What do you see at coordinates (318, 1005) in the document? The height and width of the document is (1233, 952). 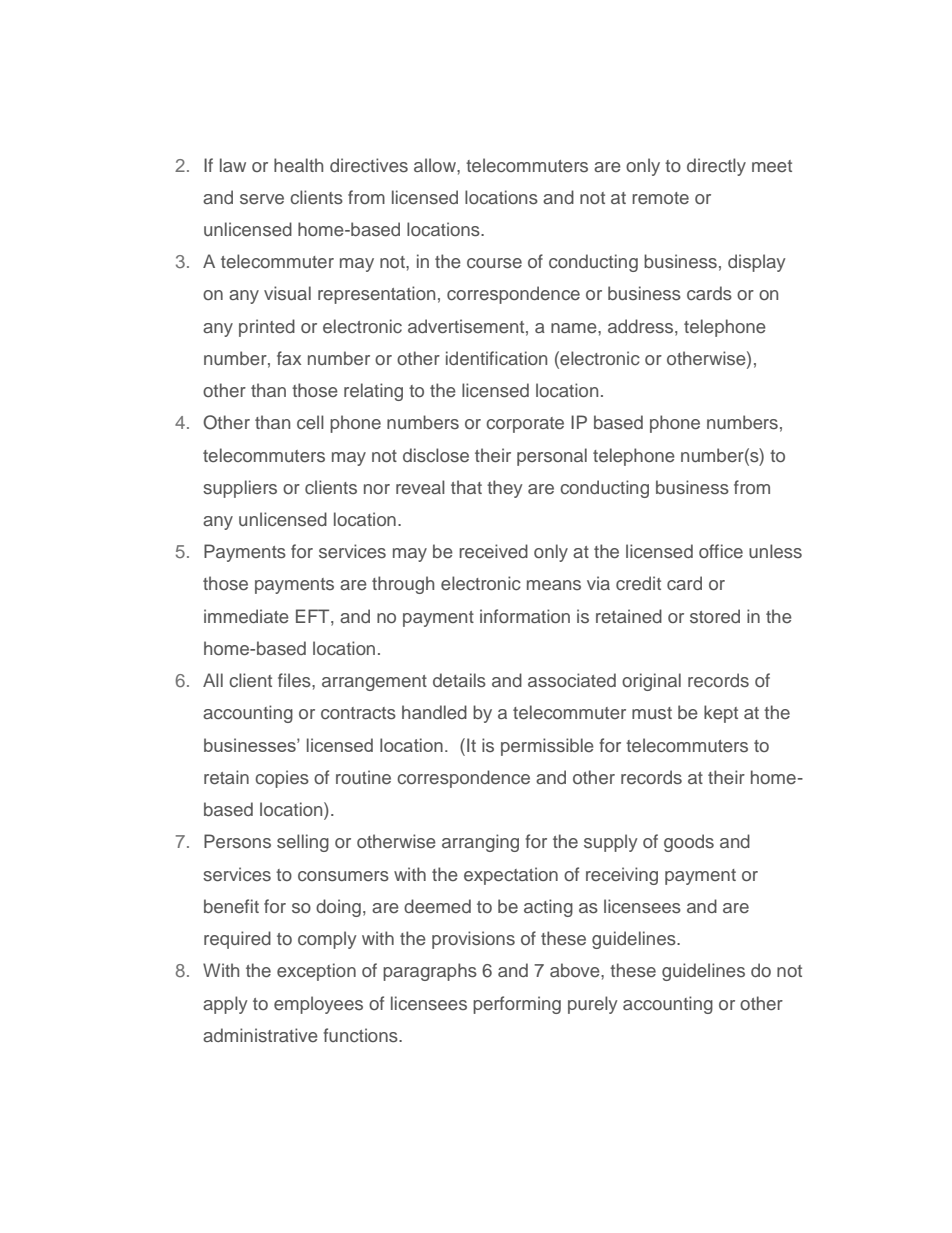 I see `employees` at bounding box center [318, 1005].
